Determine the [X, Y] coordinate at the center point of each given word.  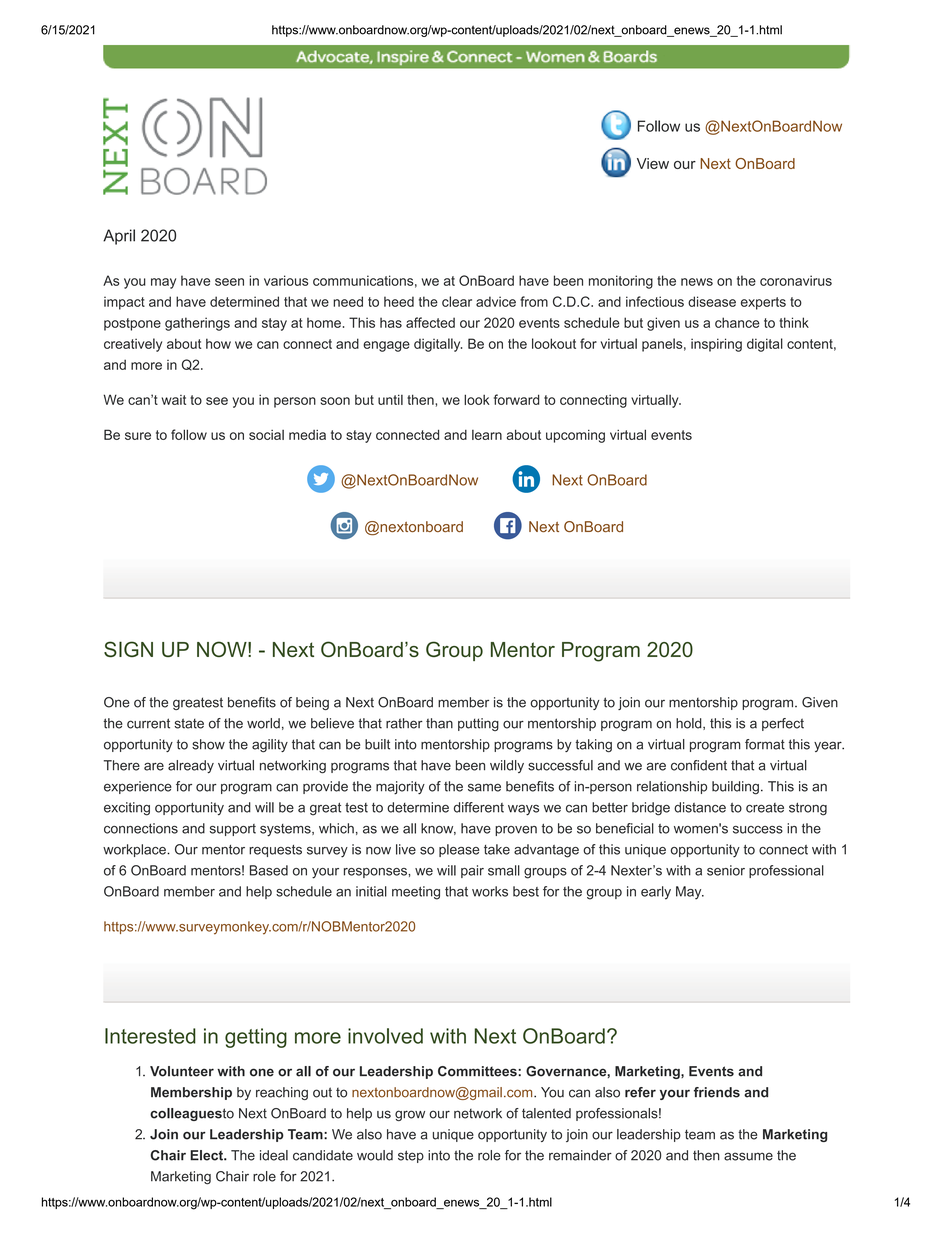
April [119, 237]
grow [410, 1115]
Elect [207, 1155]
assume [748, 1156]
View [653, 163]
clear [457, 301]
